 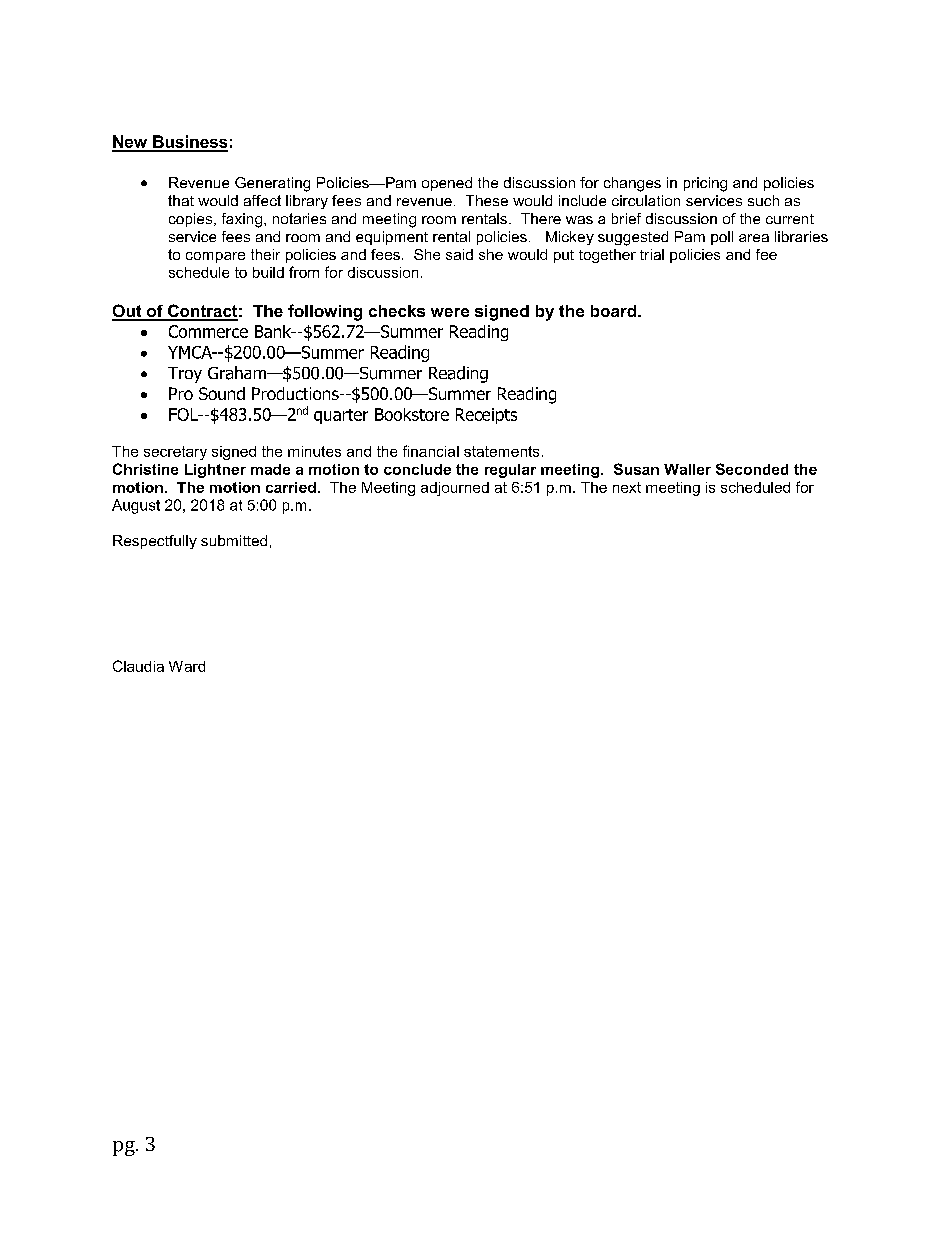 I want to click on Claudia, so click(x=138, y=666).
